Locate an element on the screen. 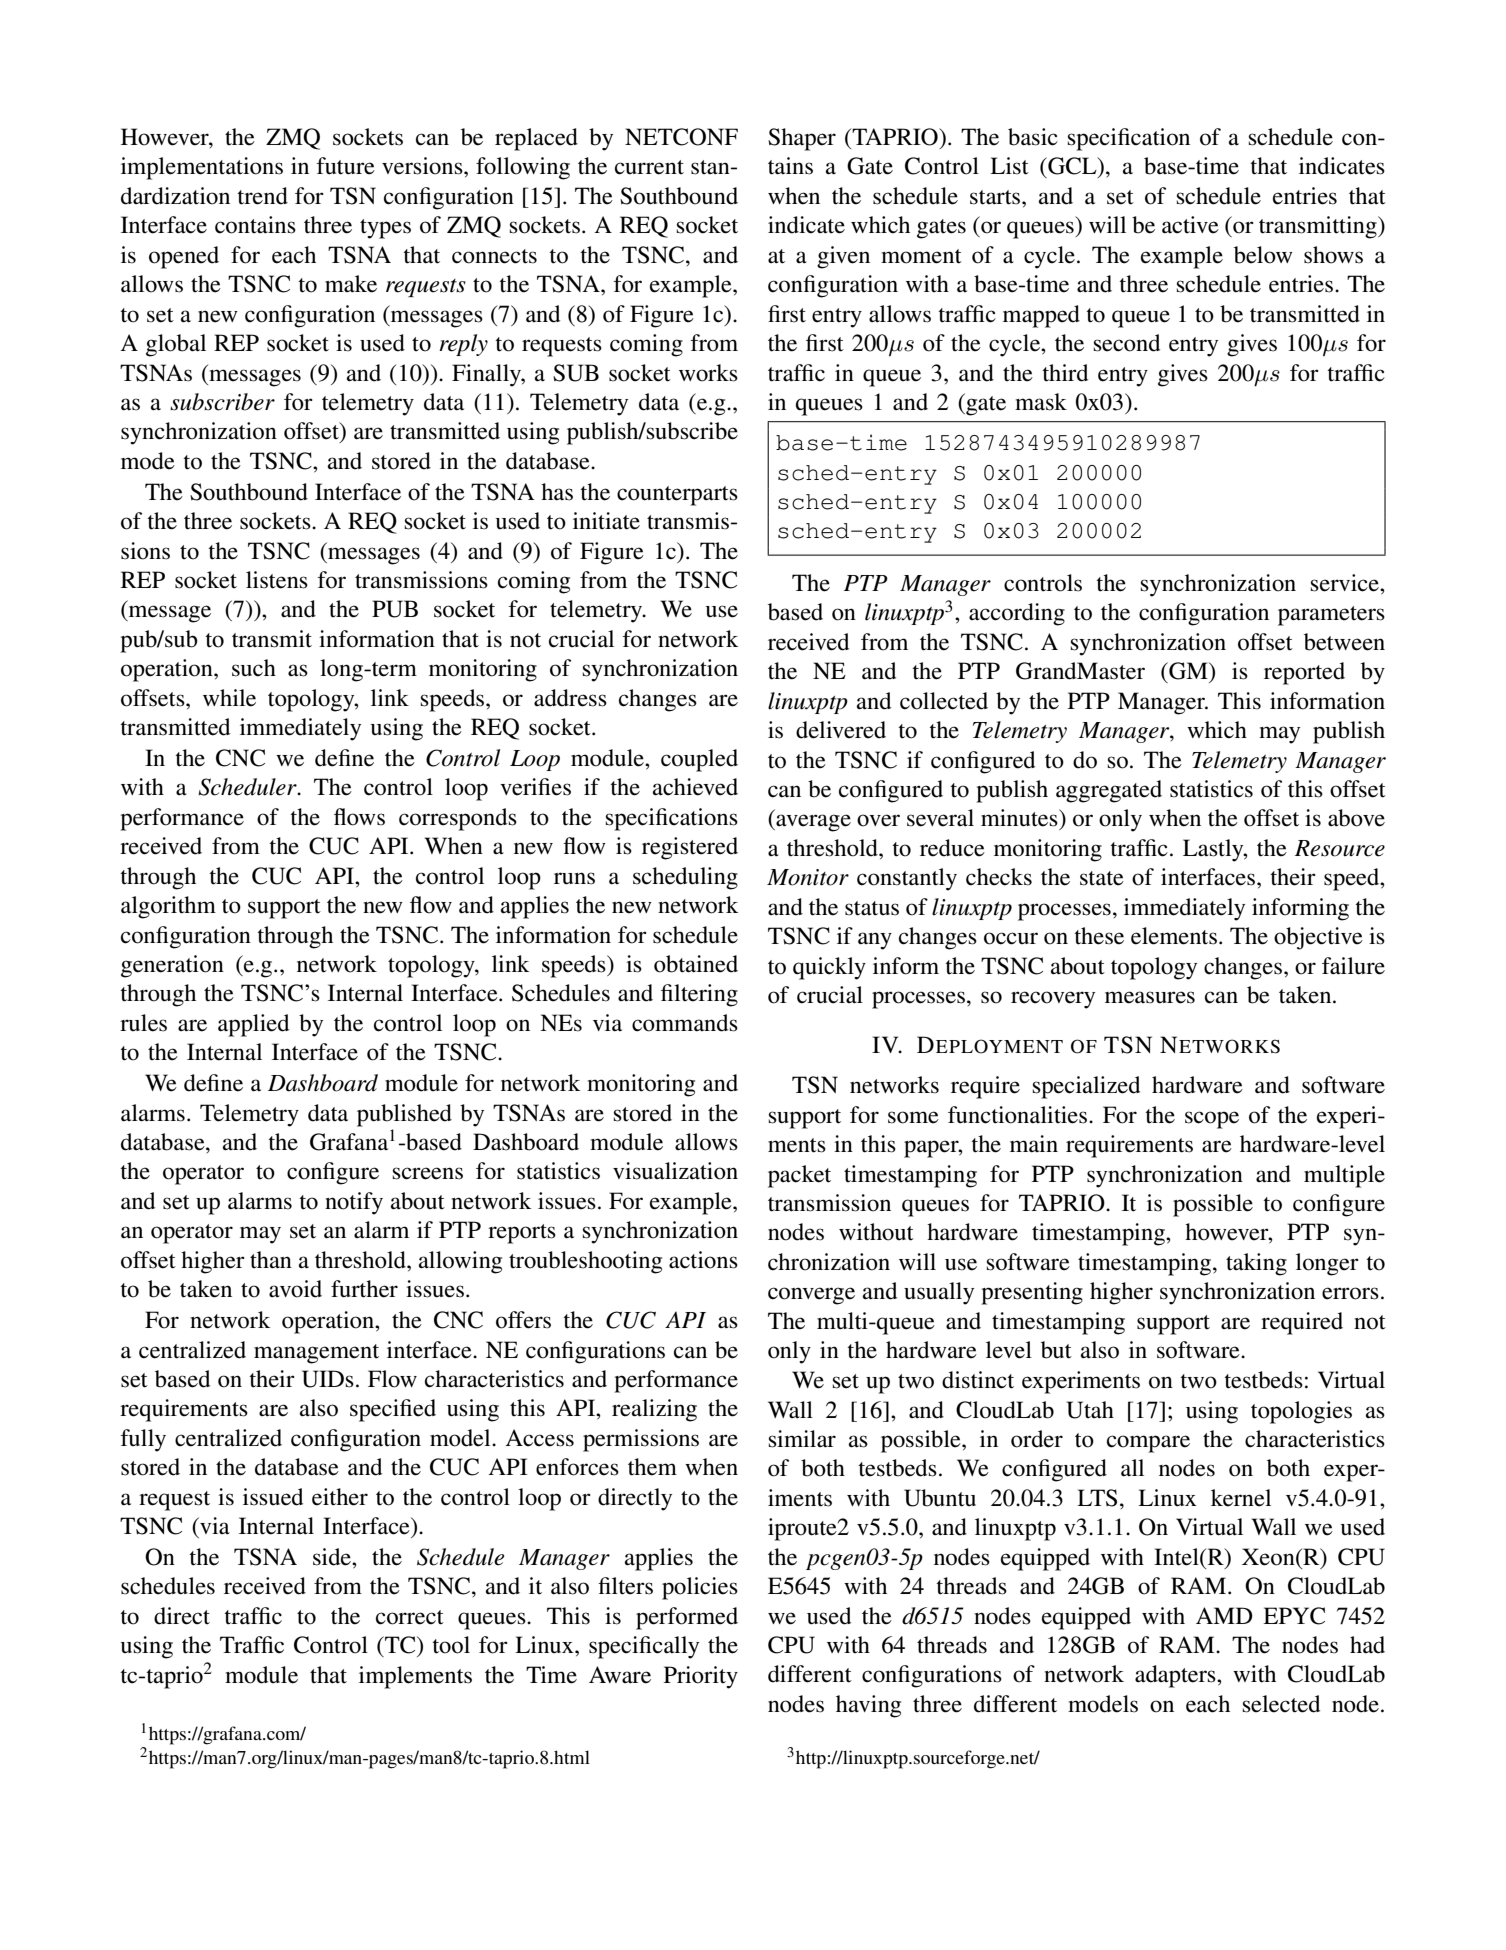 This screenshot has height=1950, width=1506. Shaper is located at coordinates (802, 139).
